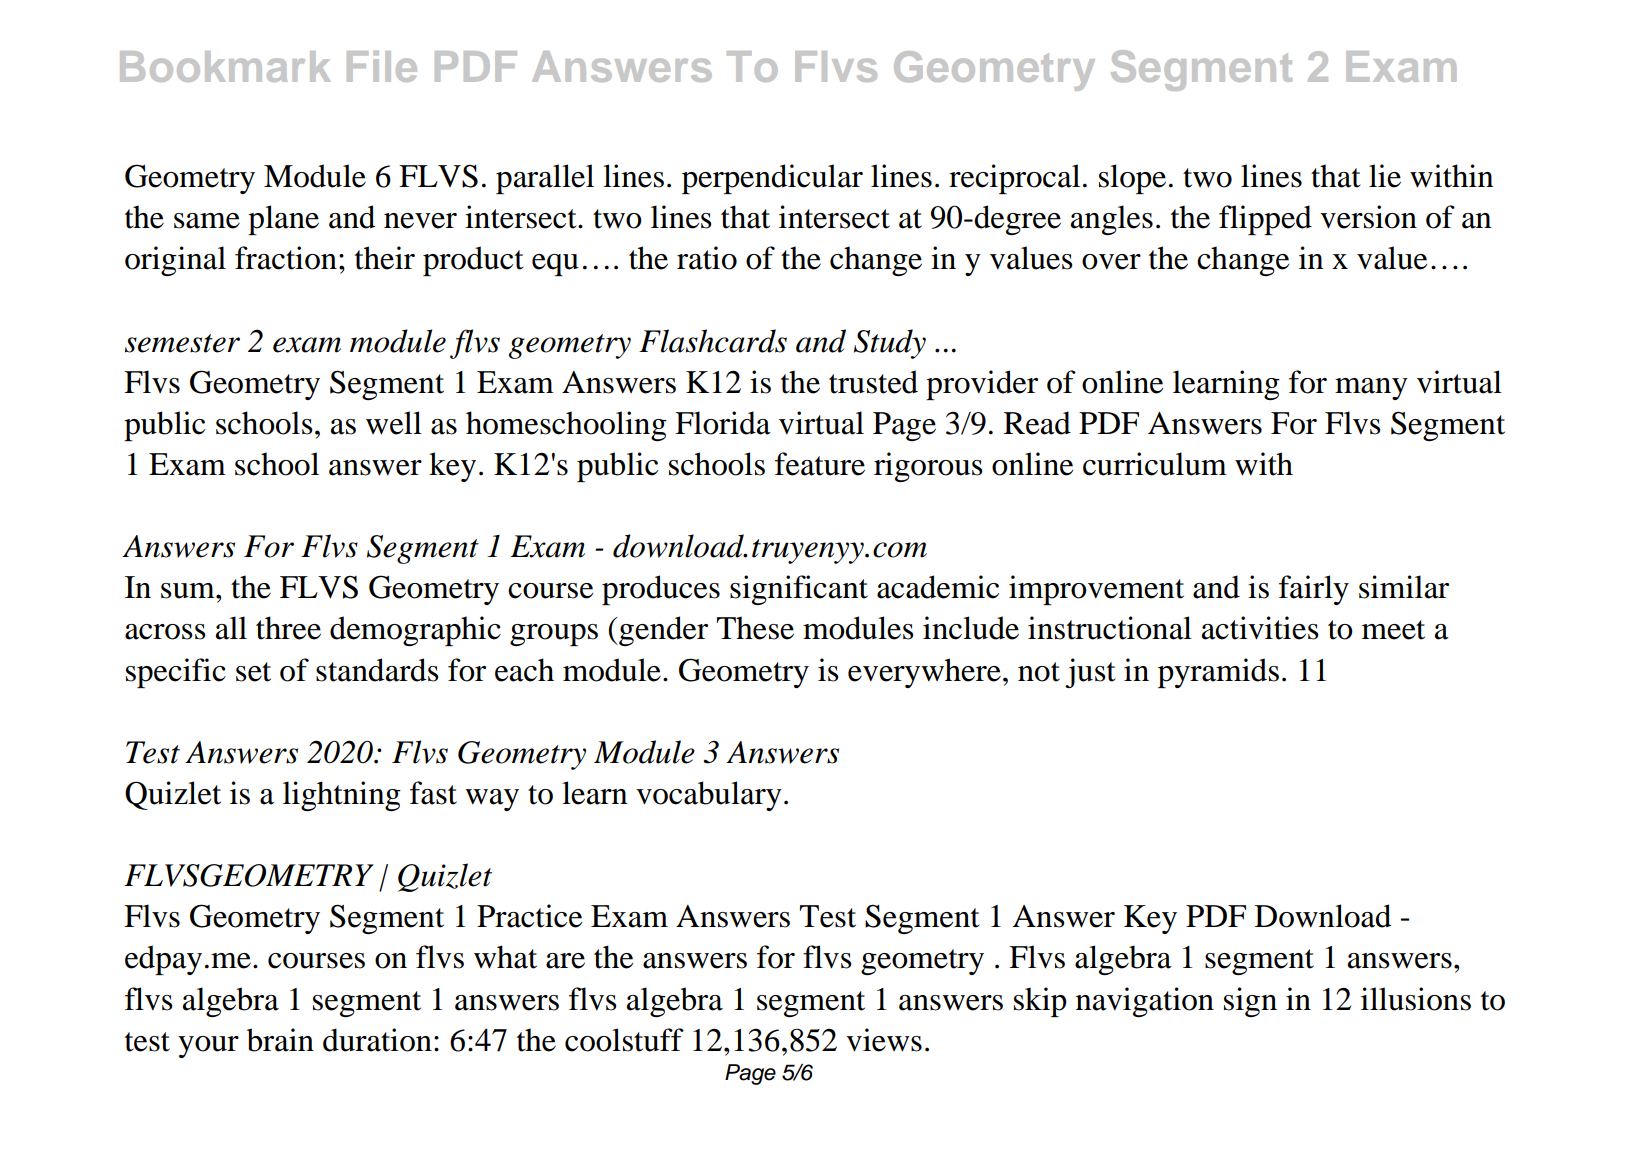 This screenshot has width=1632, height=1150. Describe the element at coordinates (280, 1040) in the screenshot. I see `brain` at that location.
